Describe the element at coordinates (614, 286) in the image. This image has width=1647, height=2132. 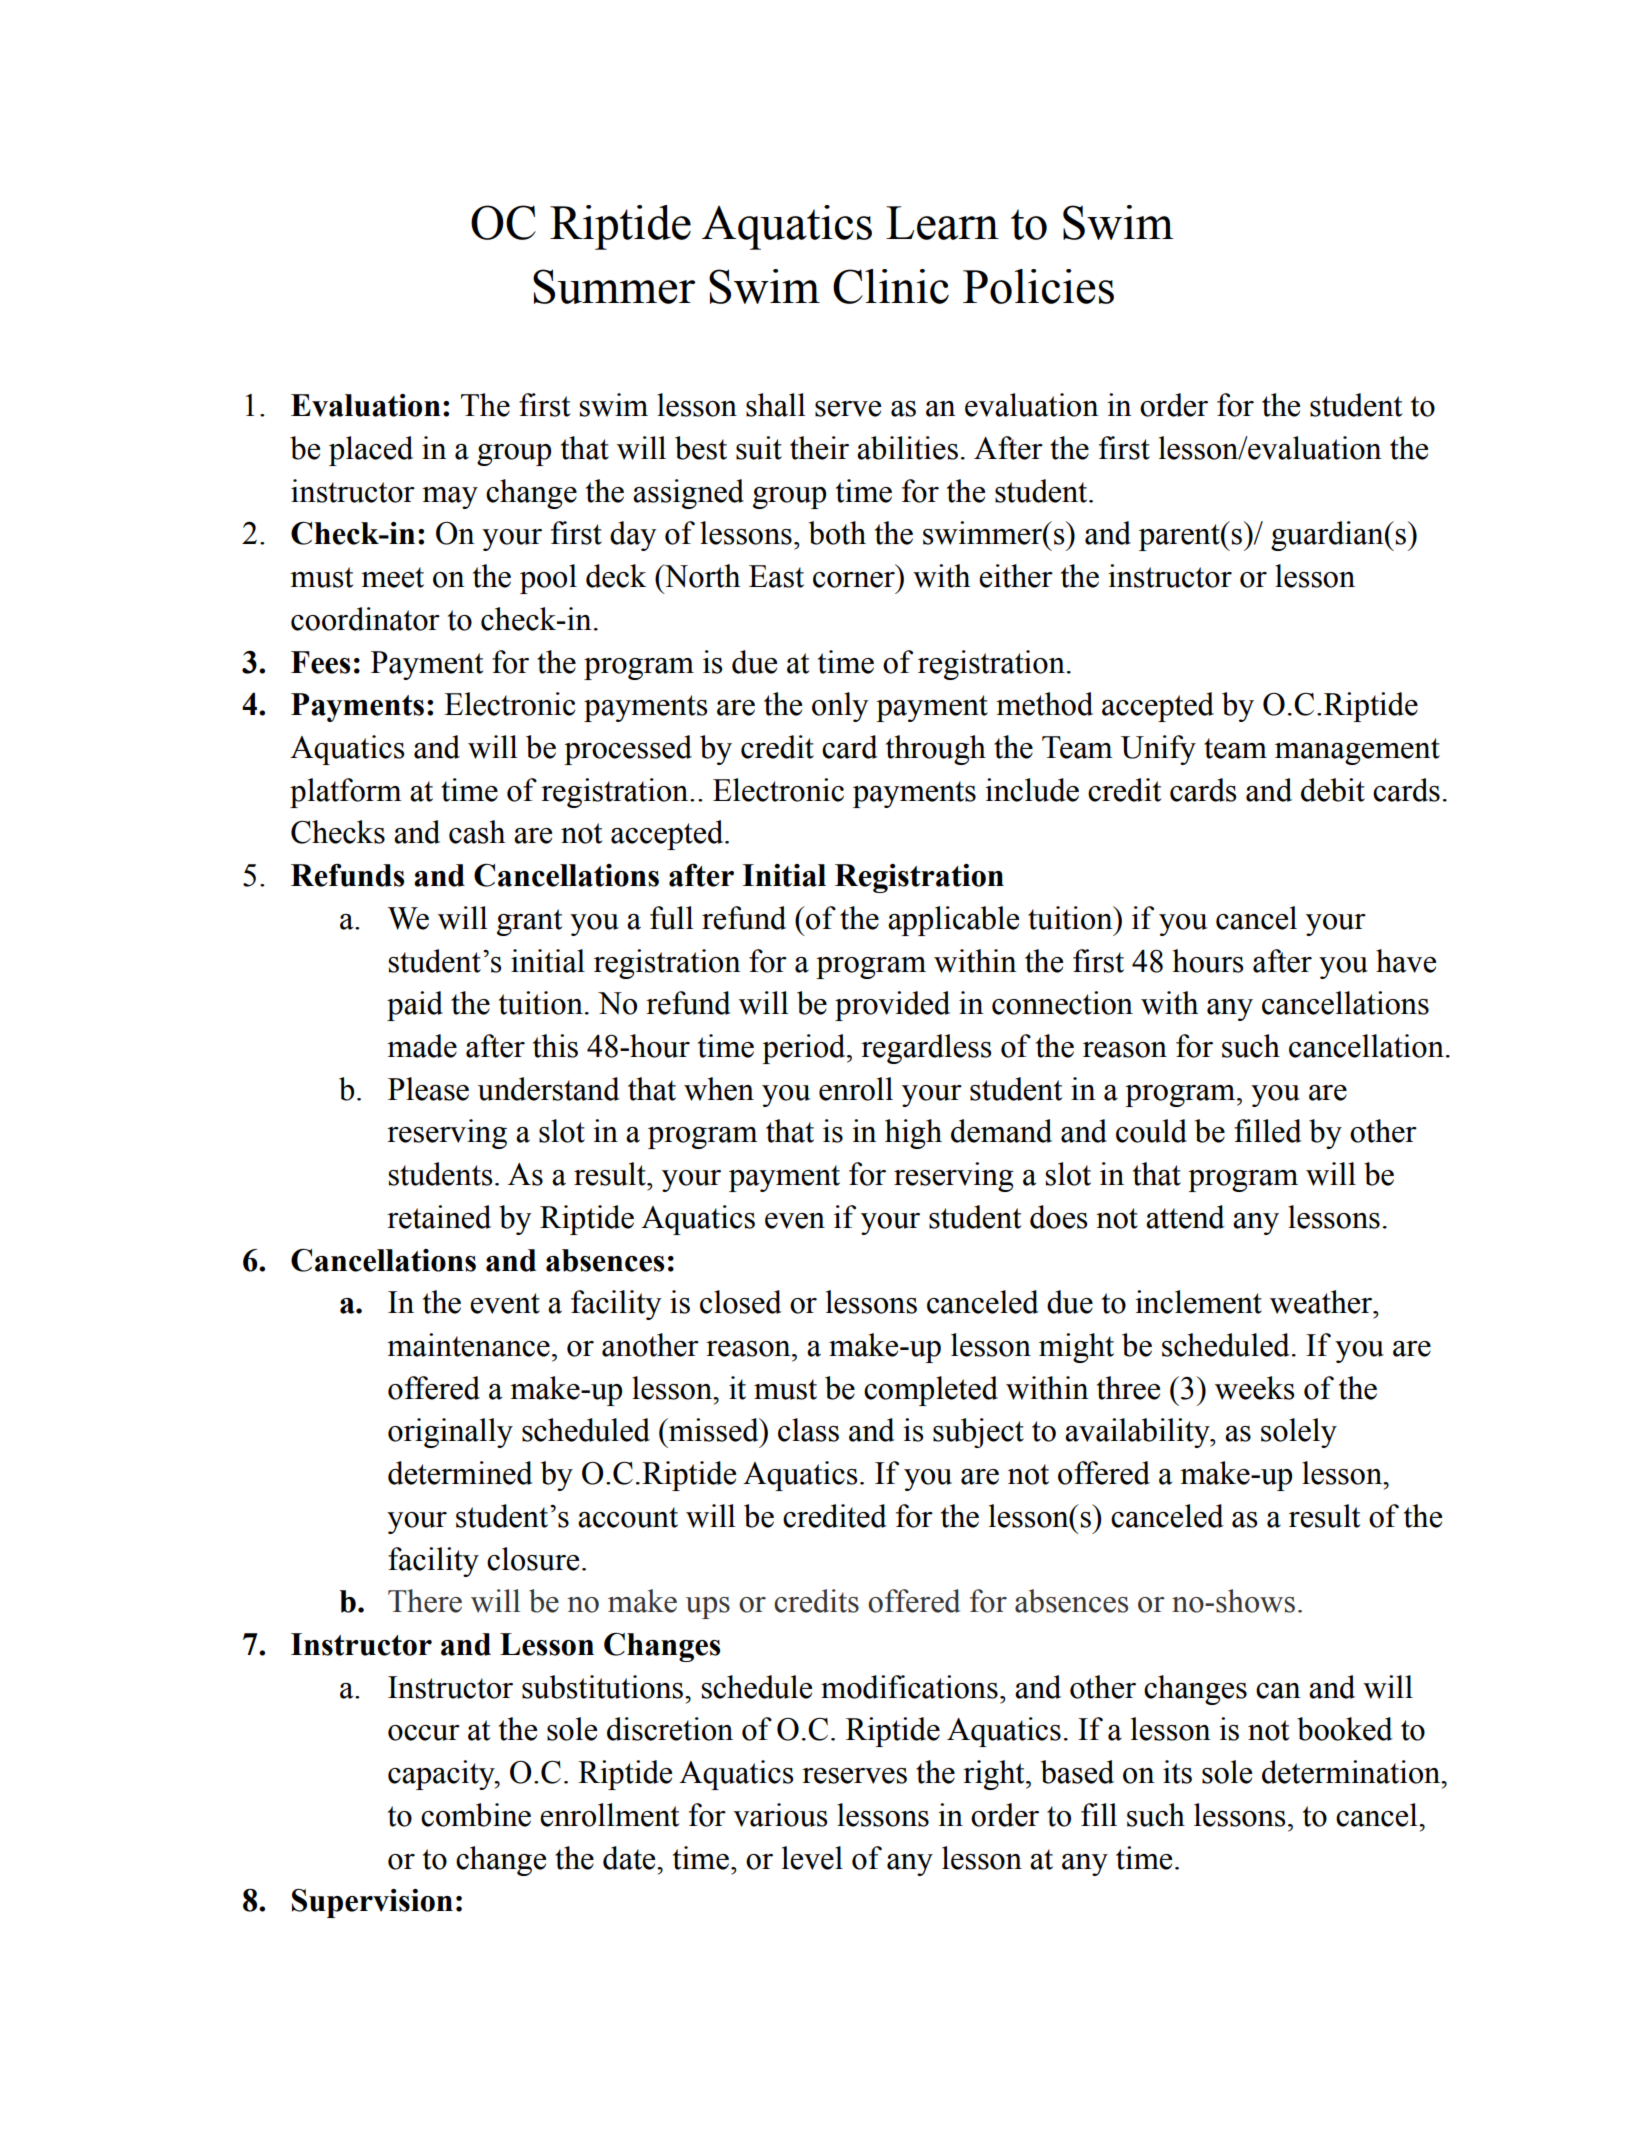
I see `Summer` at that location.
